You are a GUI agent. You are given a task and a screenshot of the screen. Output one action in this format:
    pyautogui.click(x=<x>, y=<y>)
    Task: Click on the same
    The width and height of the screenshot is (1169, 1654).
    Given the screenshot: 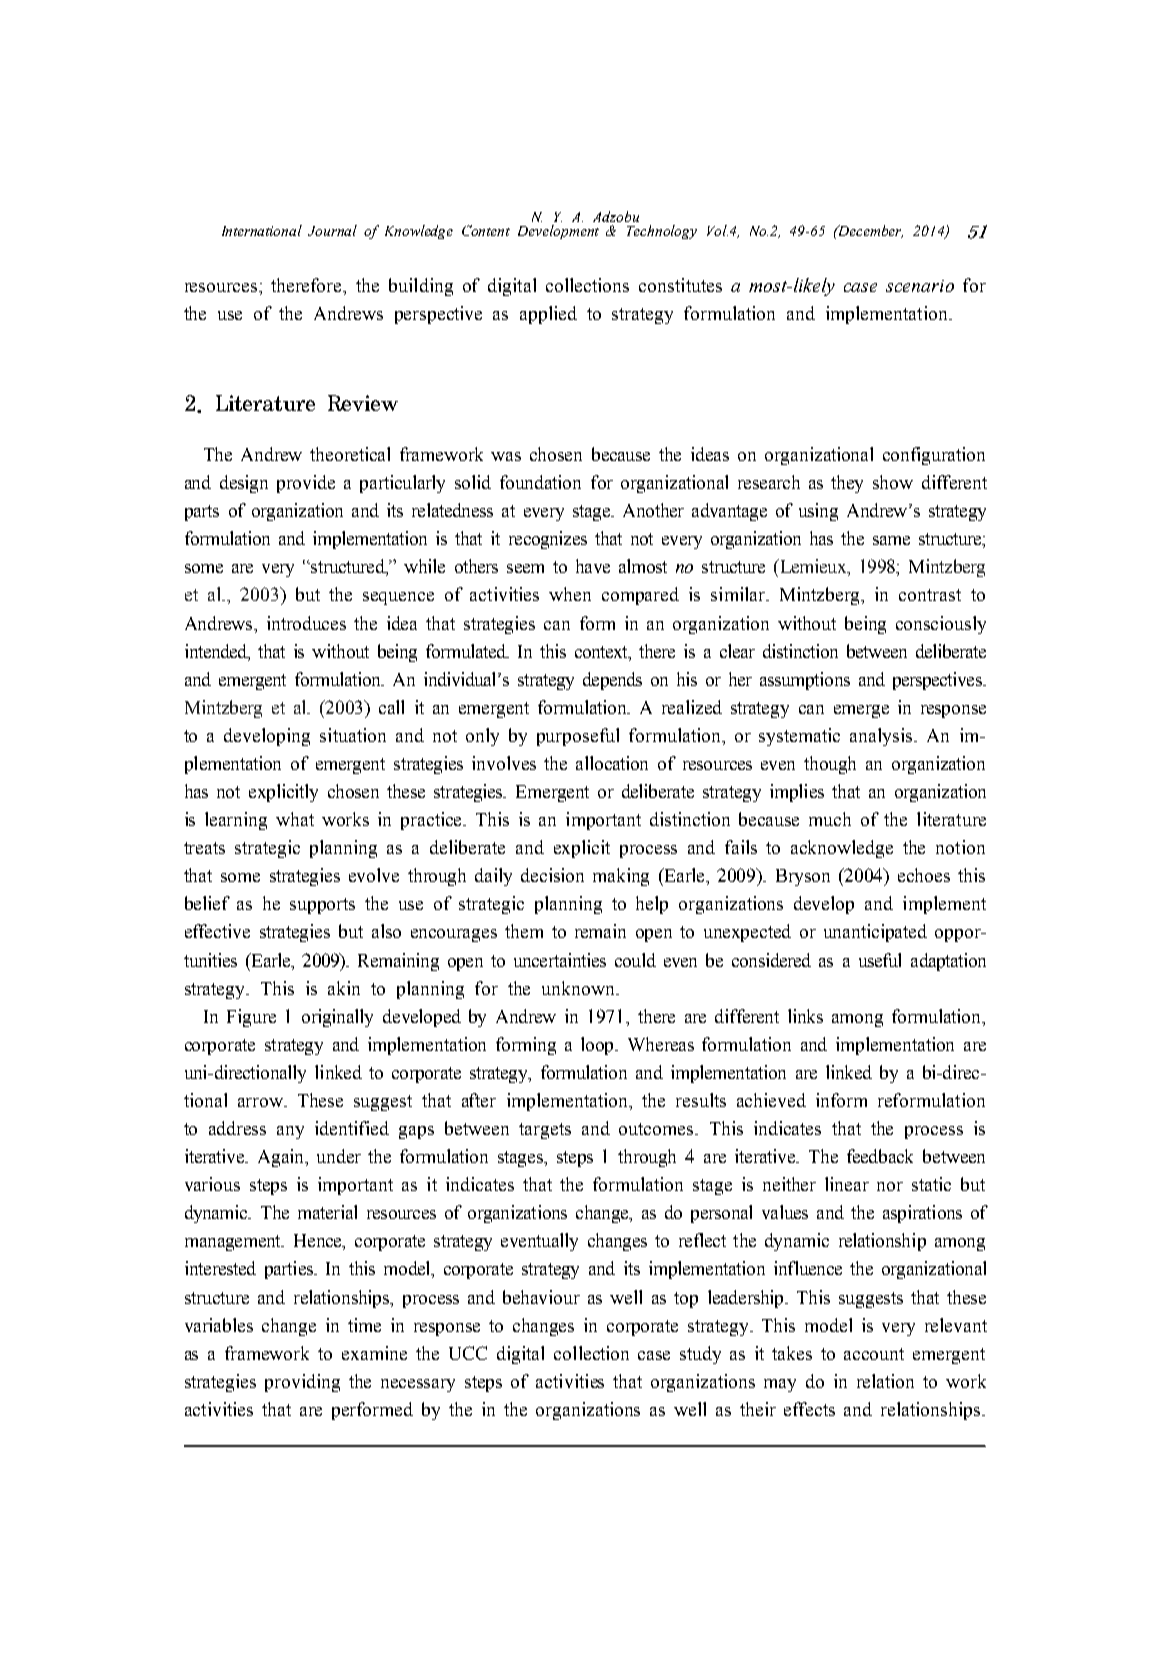 What is the action you would take?
    pyautogui.click(x=891, y=540)
